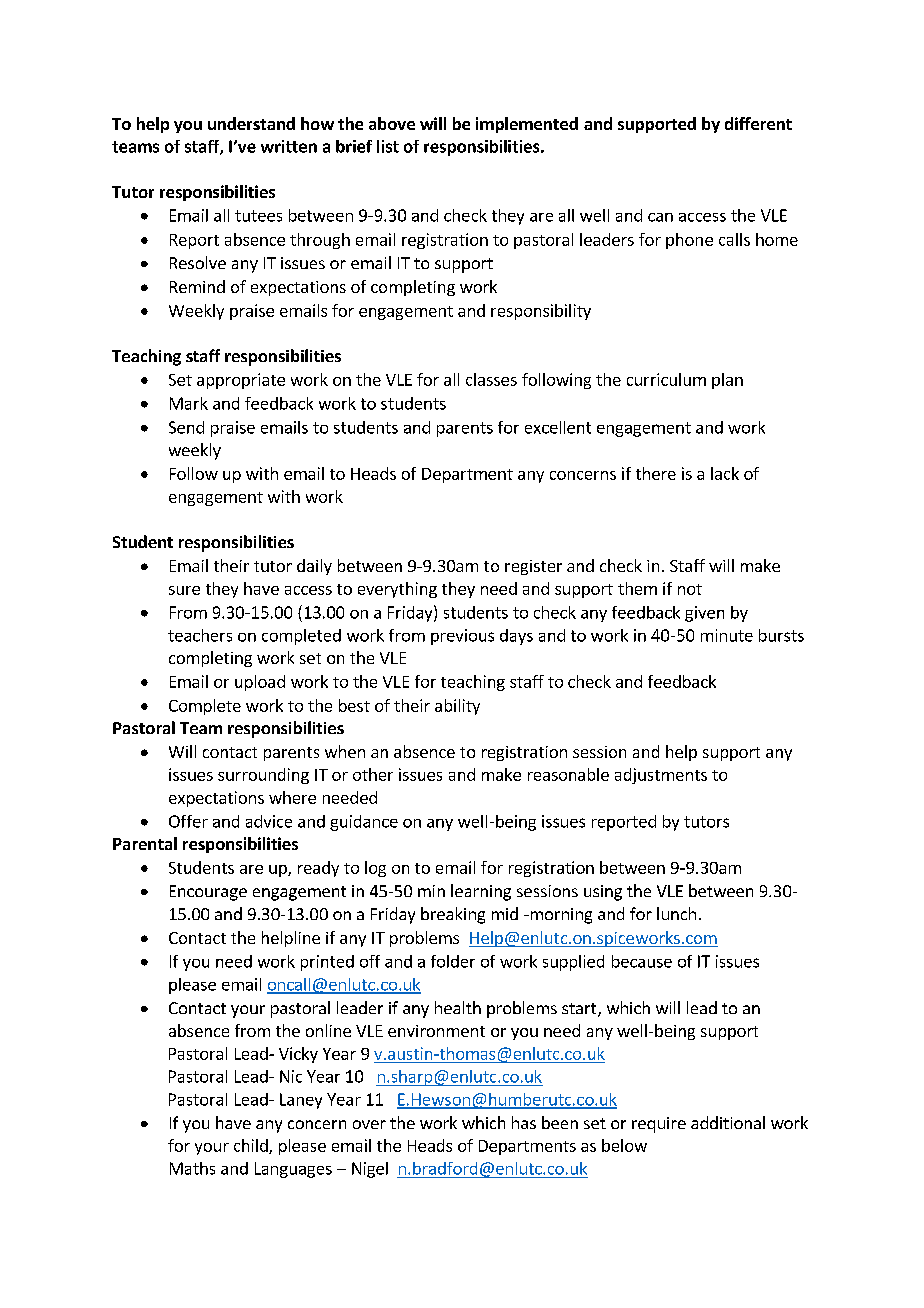  I want to click on understand, so click(251, 123).
